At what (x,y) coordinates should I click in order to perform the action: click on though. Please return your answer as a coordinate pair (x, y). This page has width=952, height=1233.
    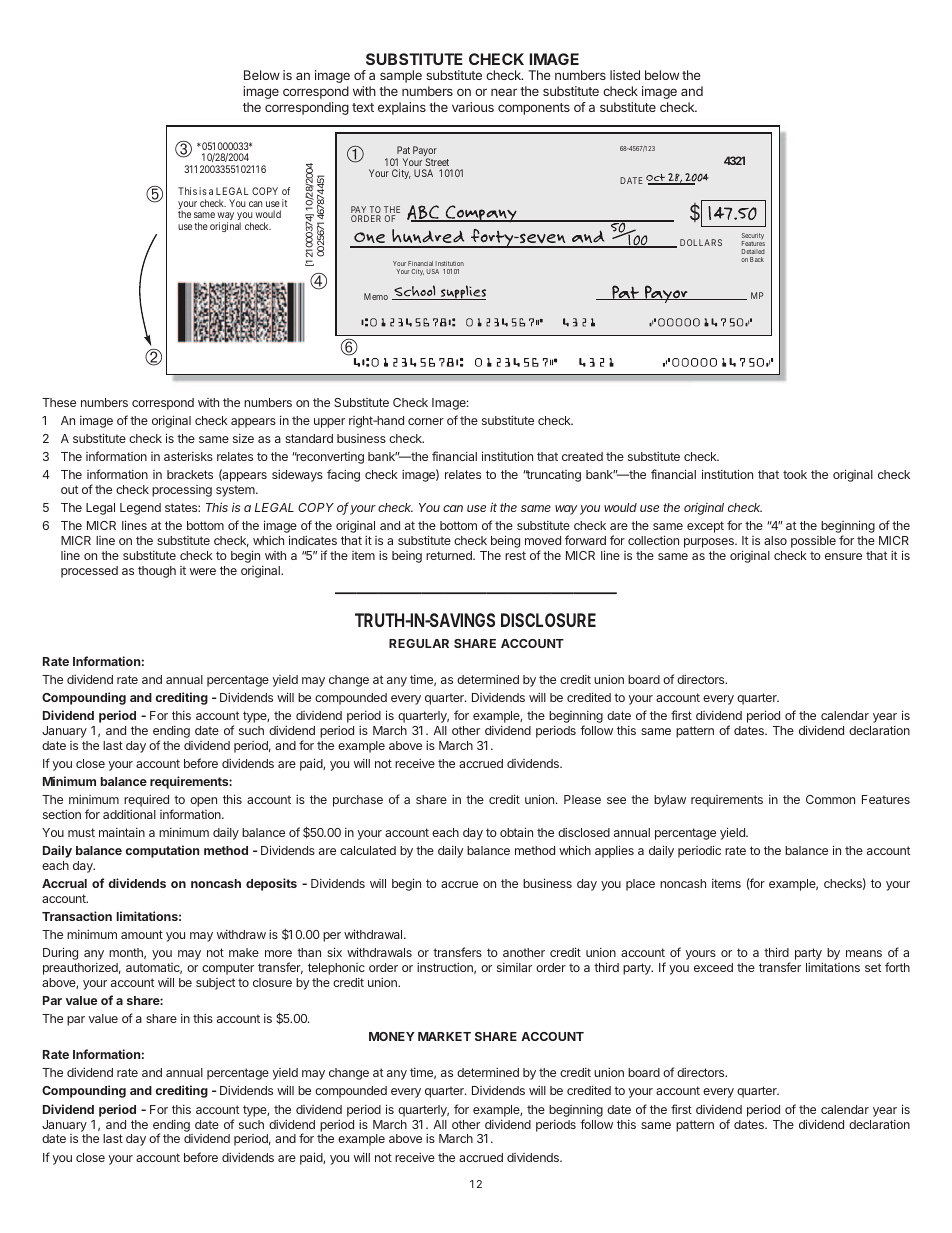
    Looking at the image, I should click on (157, 572).
